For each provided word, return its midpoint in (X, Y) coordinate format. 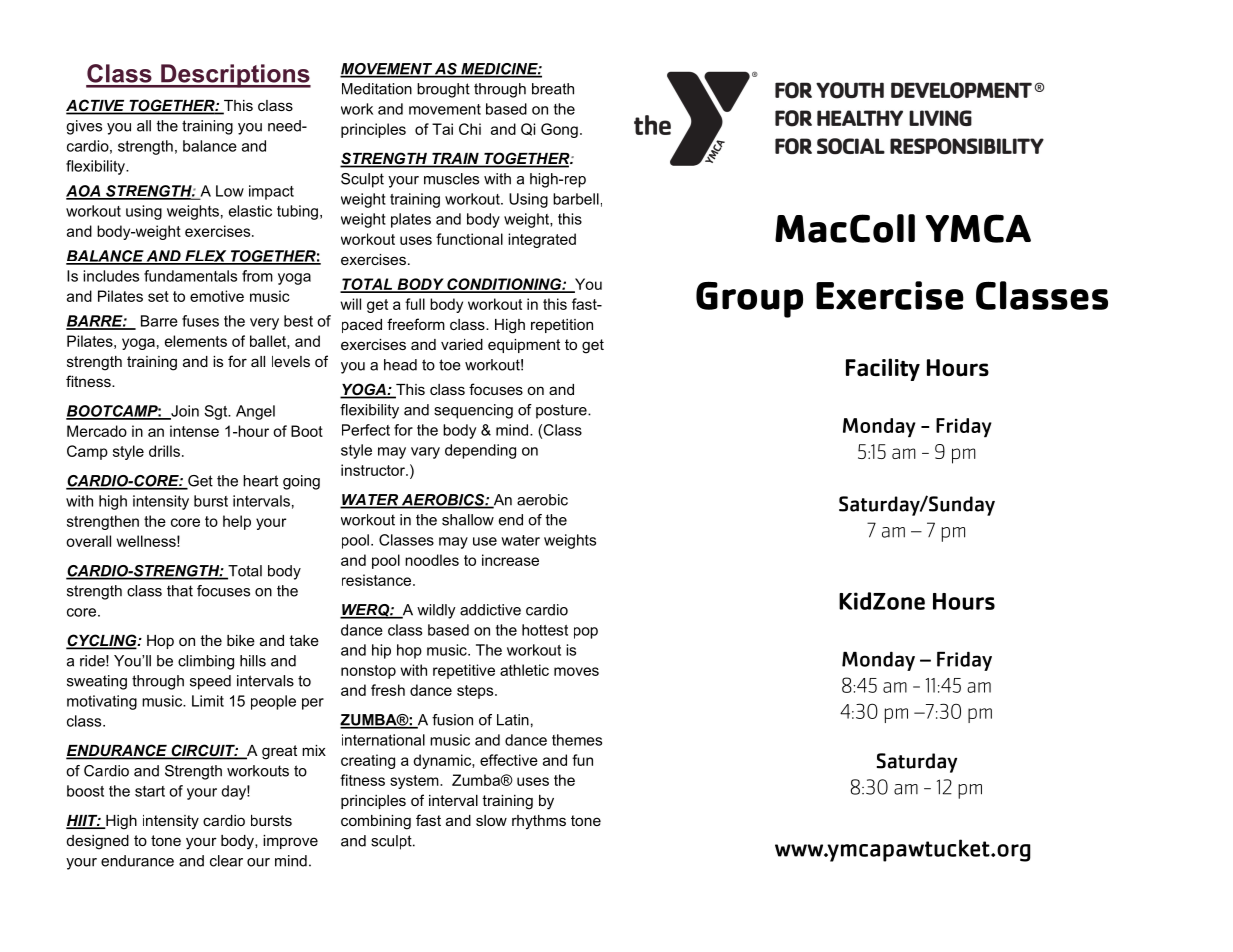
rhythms (539, 822)
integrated (542, 240)
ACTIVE (96, 106)
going (301, 482)
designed (98, 842)
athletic (524, 670)
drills (164, 451)
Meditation (377, 89)
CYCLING (102, 641)
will (350, 304)
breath (553, 89)
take (304, 640)
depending (480, 451)
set (158, 296)
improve (290, 842)
